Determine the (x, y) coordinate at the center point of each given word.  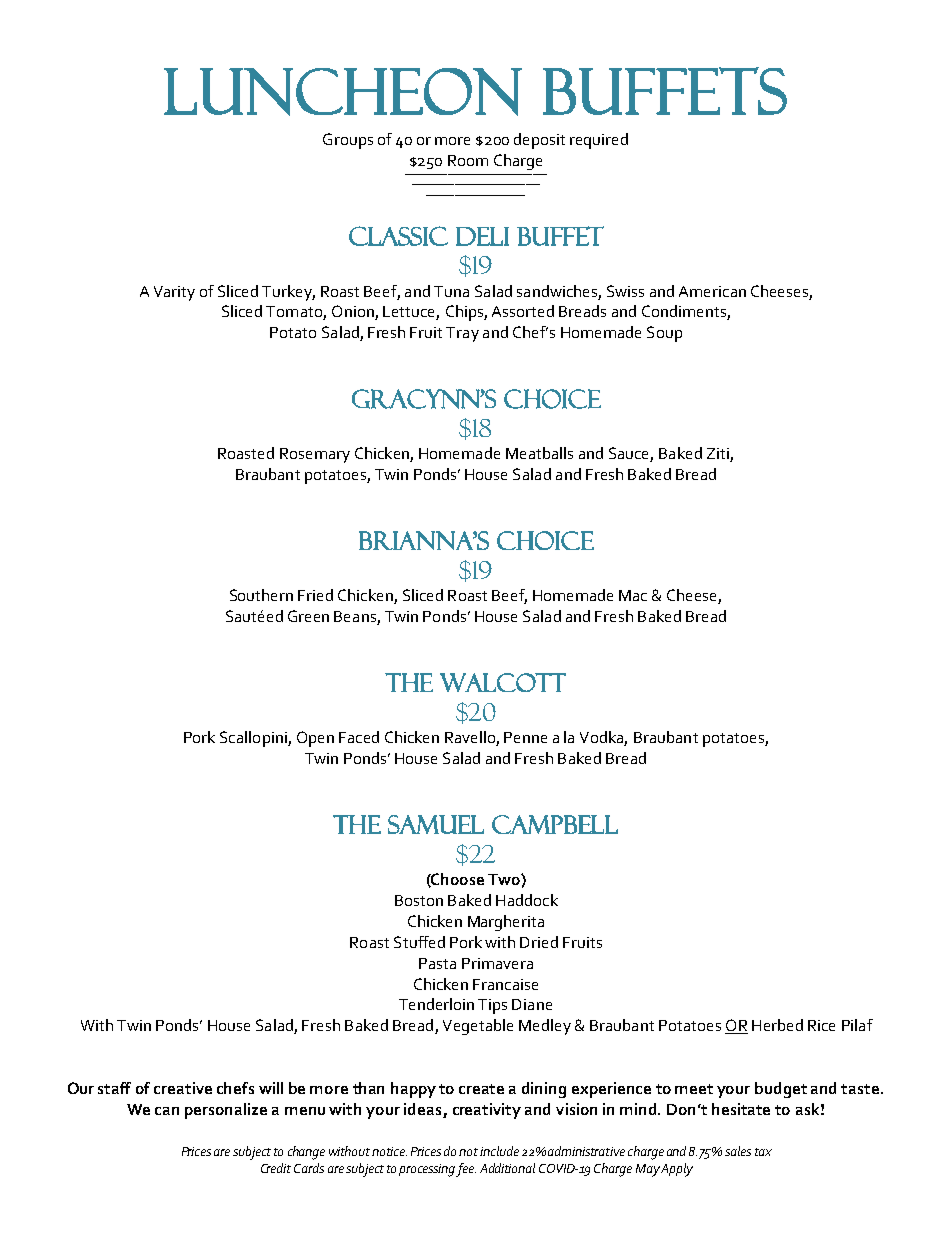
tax (763, 1152)
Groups (348, 141)
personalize (226, 1111)
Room (468, 160)
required (599, 141)
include (499, 1151)
